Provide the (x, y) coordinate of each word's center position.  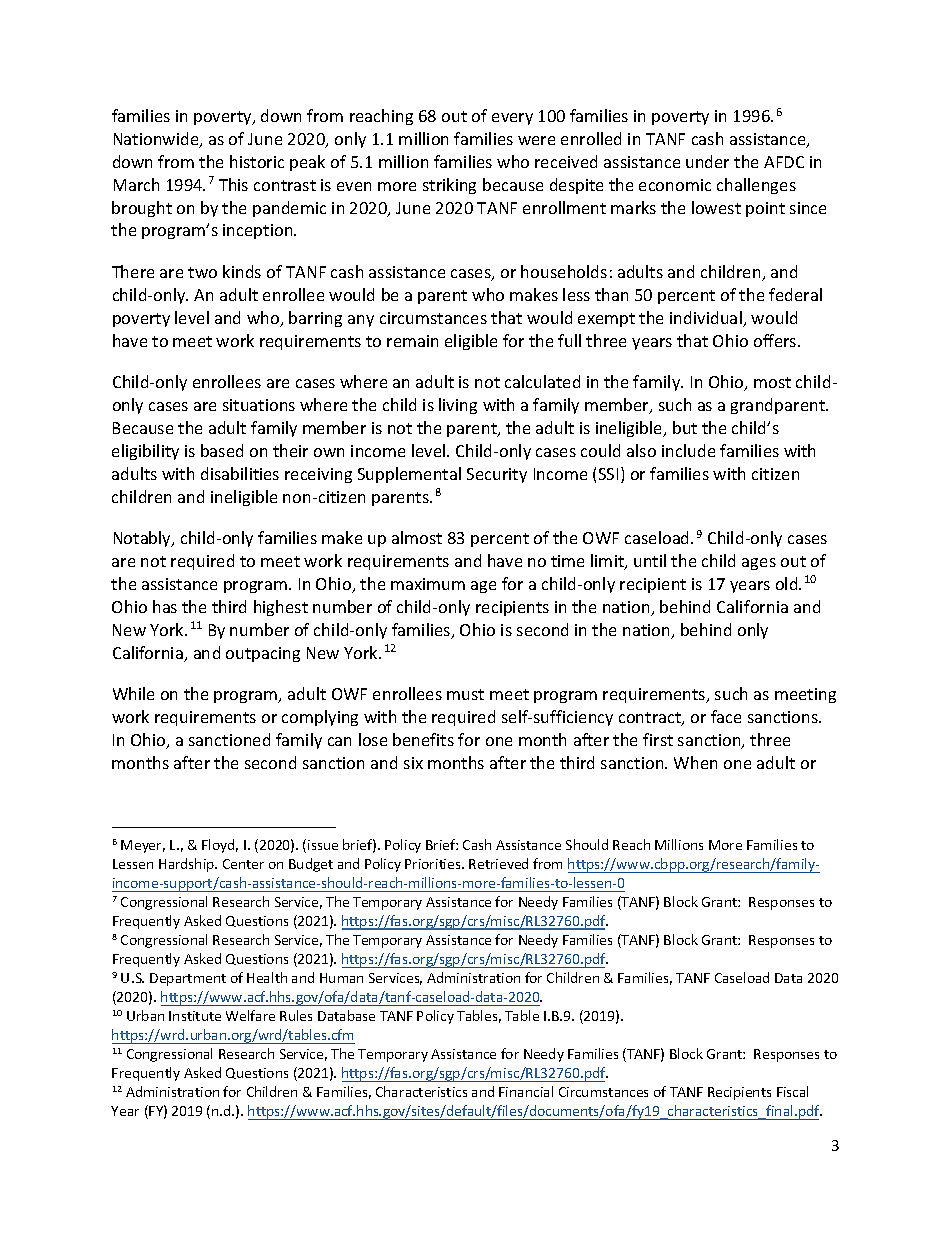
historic (257, 161)
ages (759, 564)
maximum (428, 584)
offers (776, 340)
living (458, 406)
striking (449, 186)
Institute (195, 1016)
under (707, 161)
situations (259, 405)
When (695, 762)
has (165, 606)
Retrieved (498, 863)
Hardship (188, 865)
